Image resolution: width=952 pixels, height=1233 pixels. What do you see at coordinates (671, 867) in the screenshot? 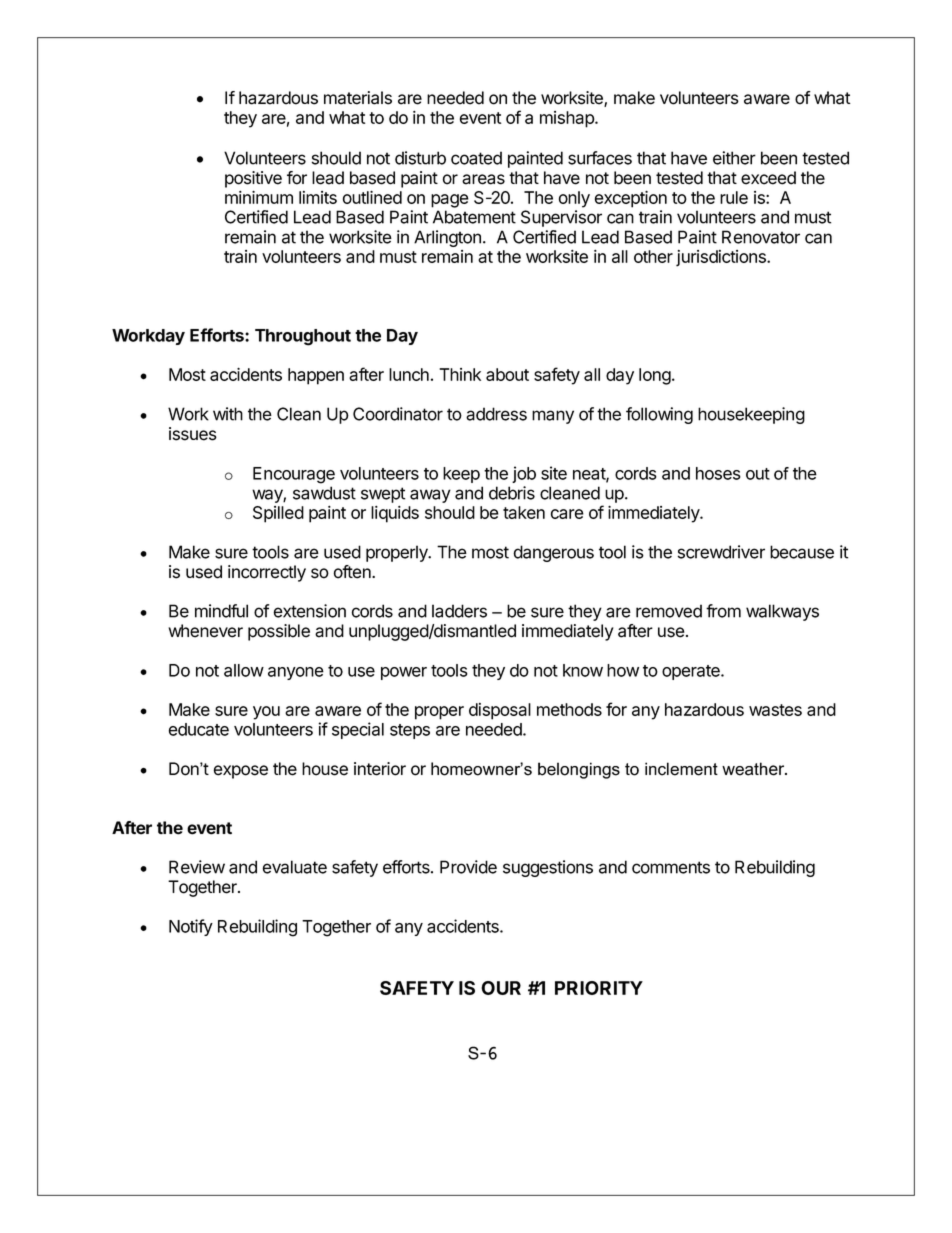
I see `comments` at bounding box center [671, 867].
